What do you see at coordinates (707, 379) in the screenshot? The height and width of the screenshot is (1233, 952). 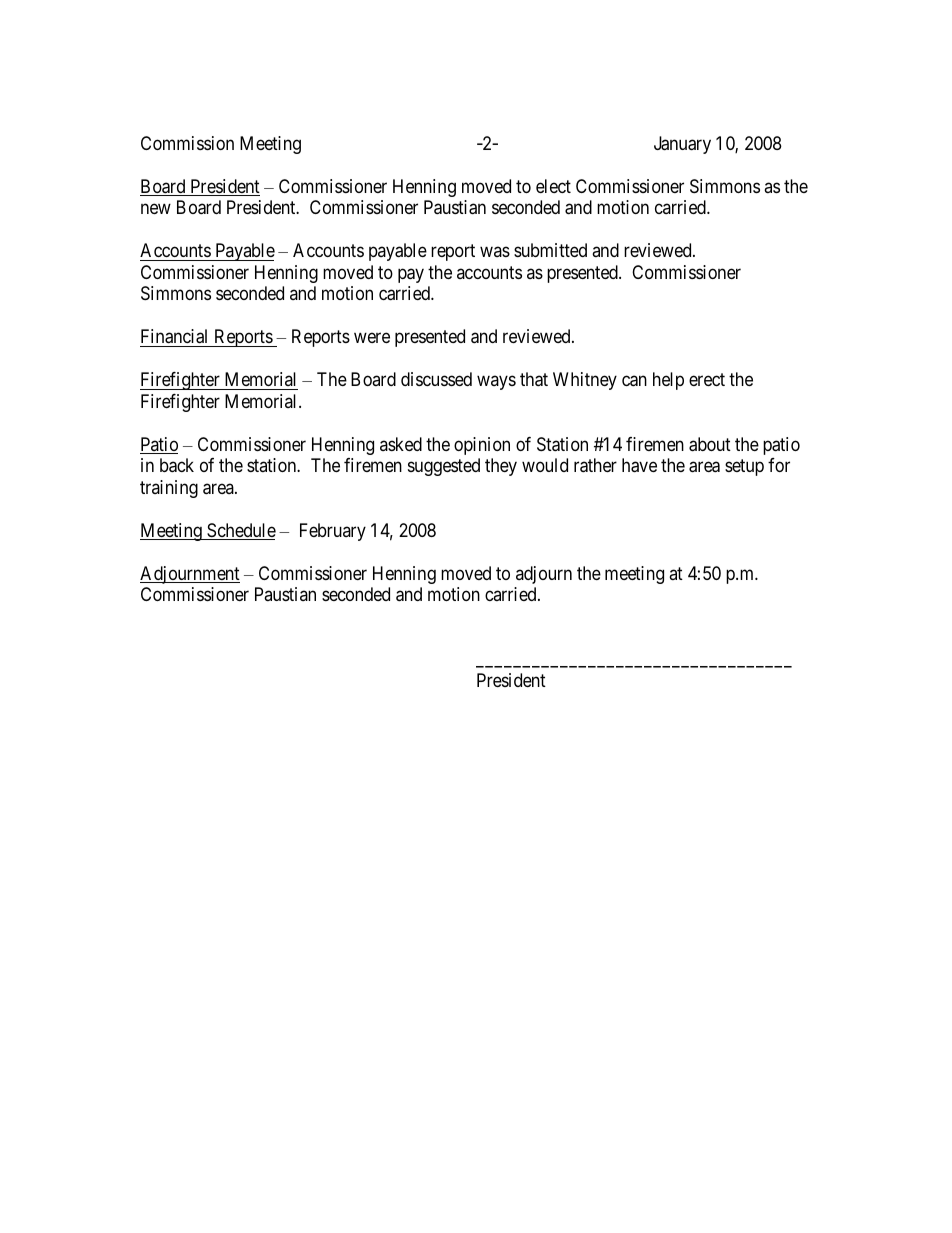 I see `erect` at bounding box center [707, 379].
